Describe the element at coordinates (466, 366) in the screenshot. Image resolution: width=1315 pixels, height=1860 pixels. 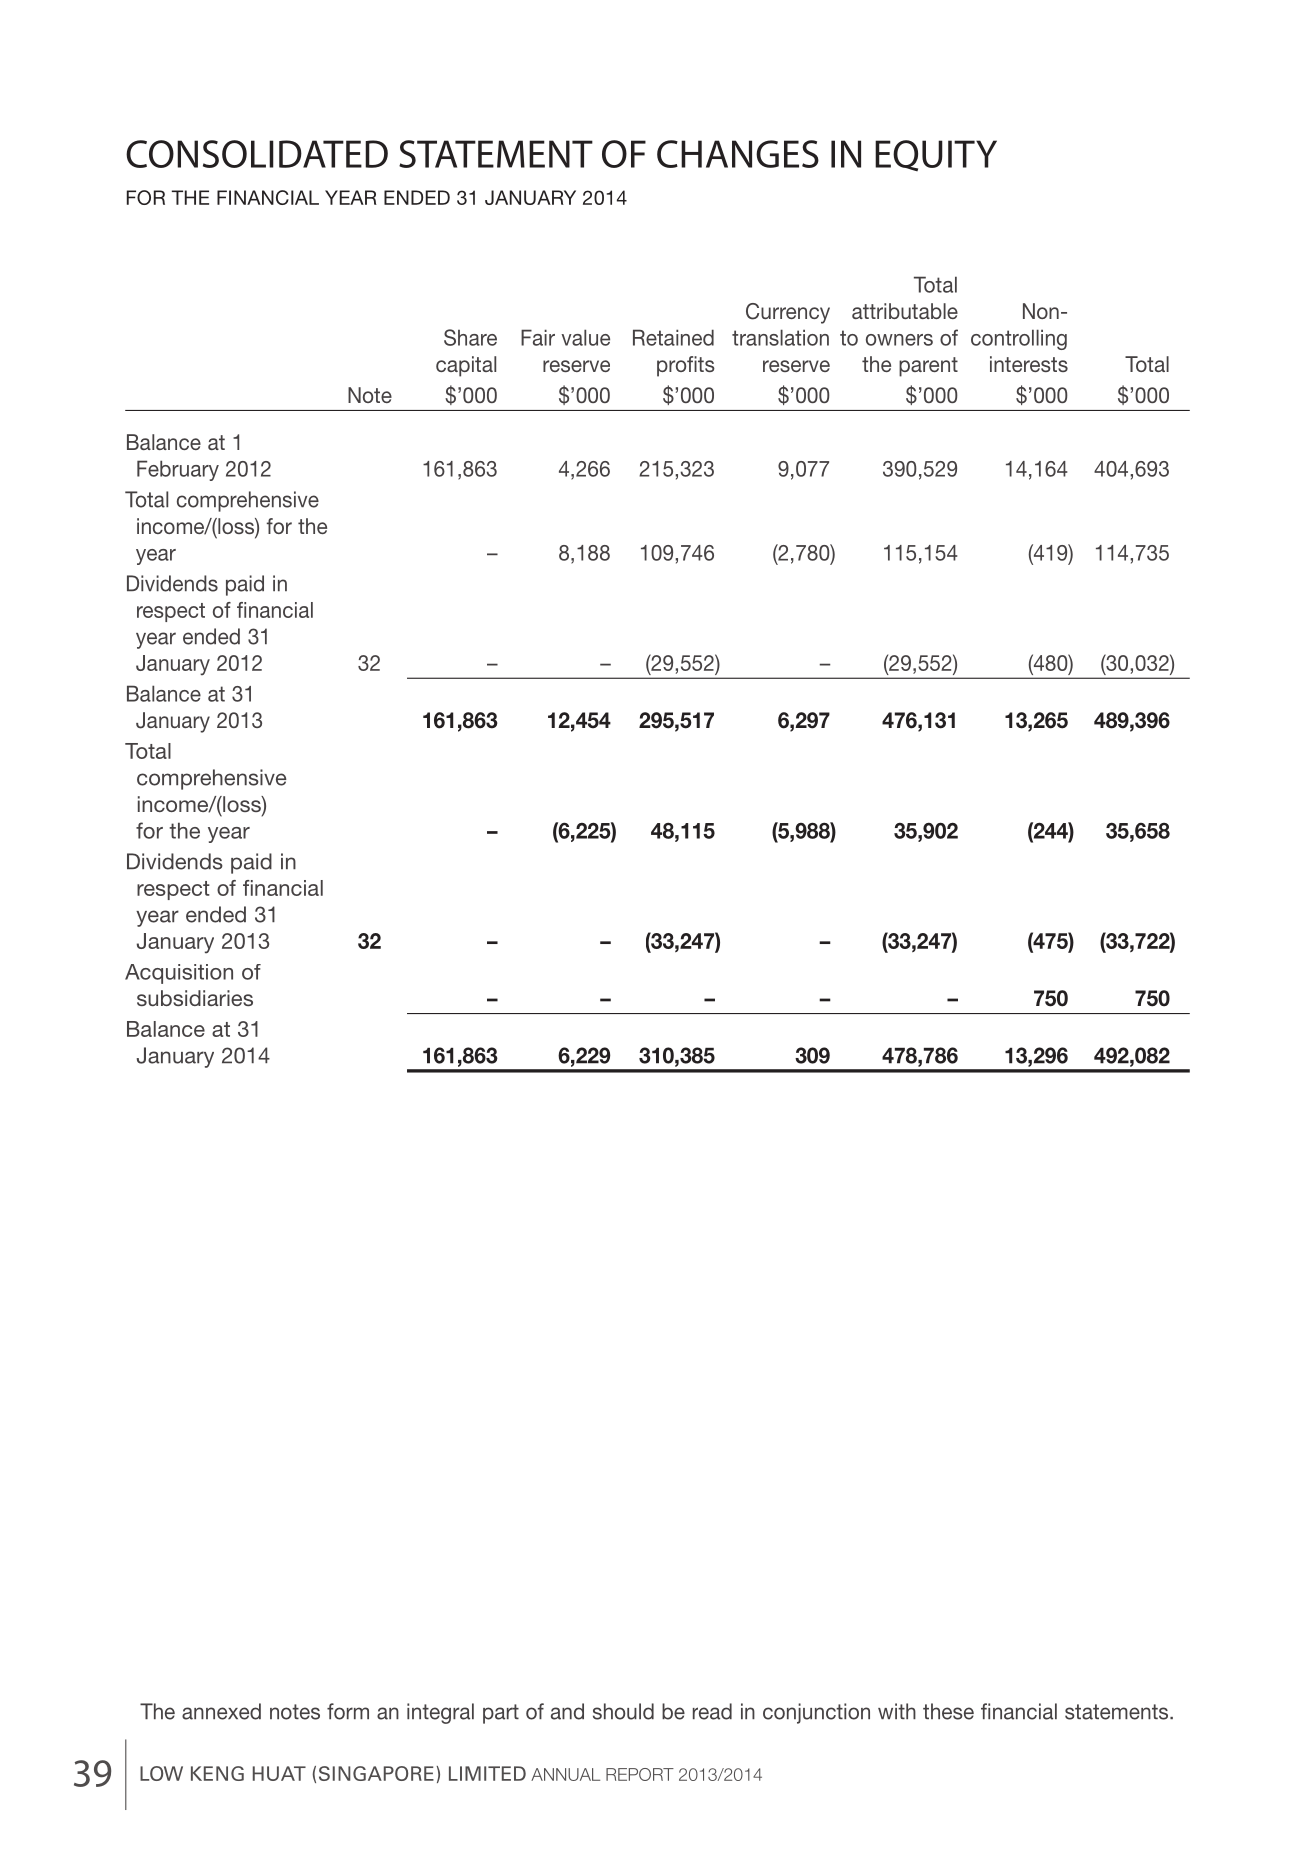
I see `capital` at that location.
